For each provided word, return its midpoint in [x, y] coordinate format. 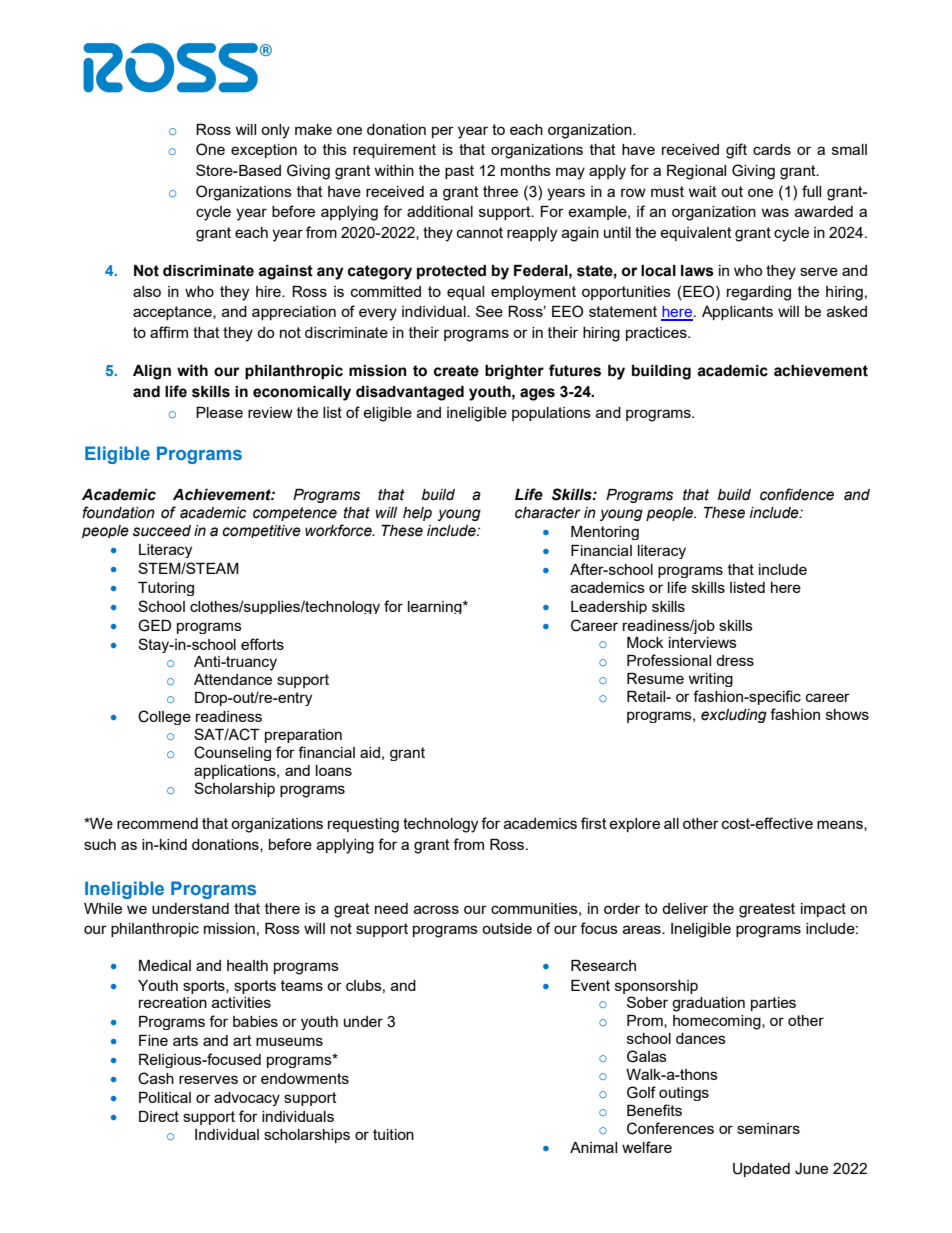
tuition [393, 1134]
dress [735, 660]
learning [436, 607]
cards [772, 149]
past [459, 172]
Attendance [233, 679]
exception [264, 151]
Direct [159, 1116]
